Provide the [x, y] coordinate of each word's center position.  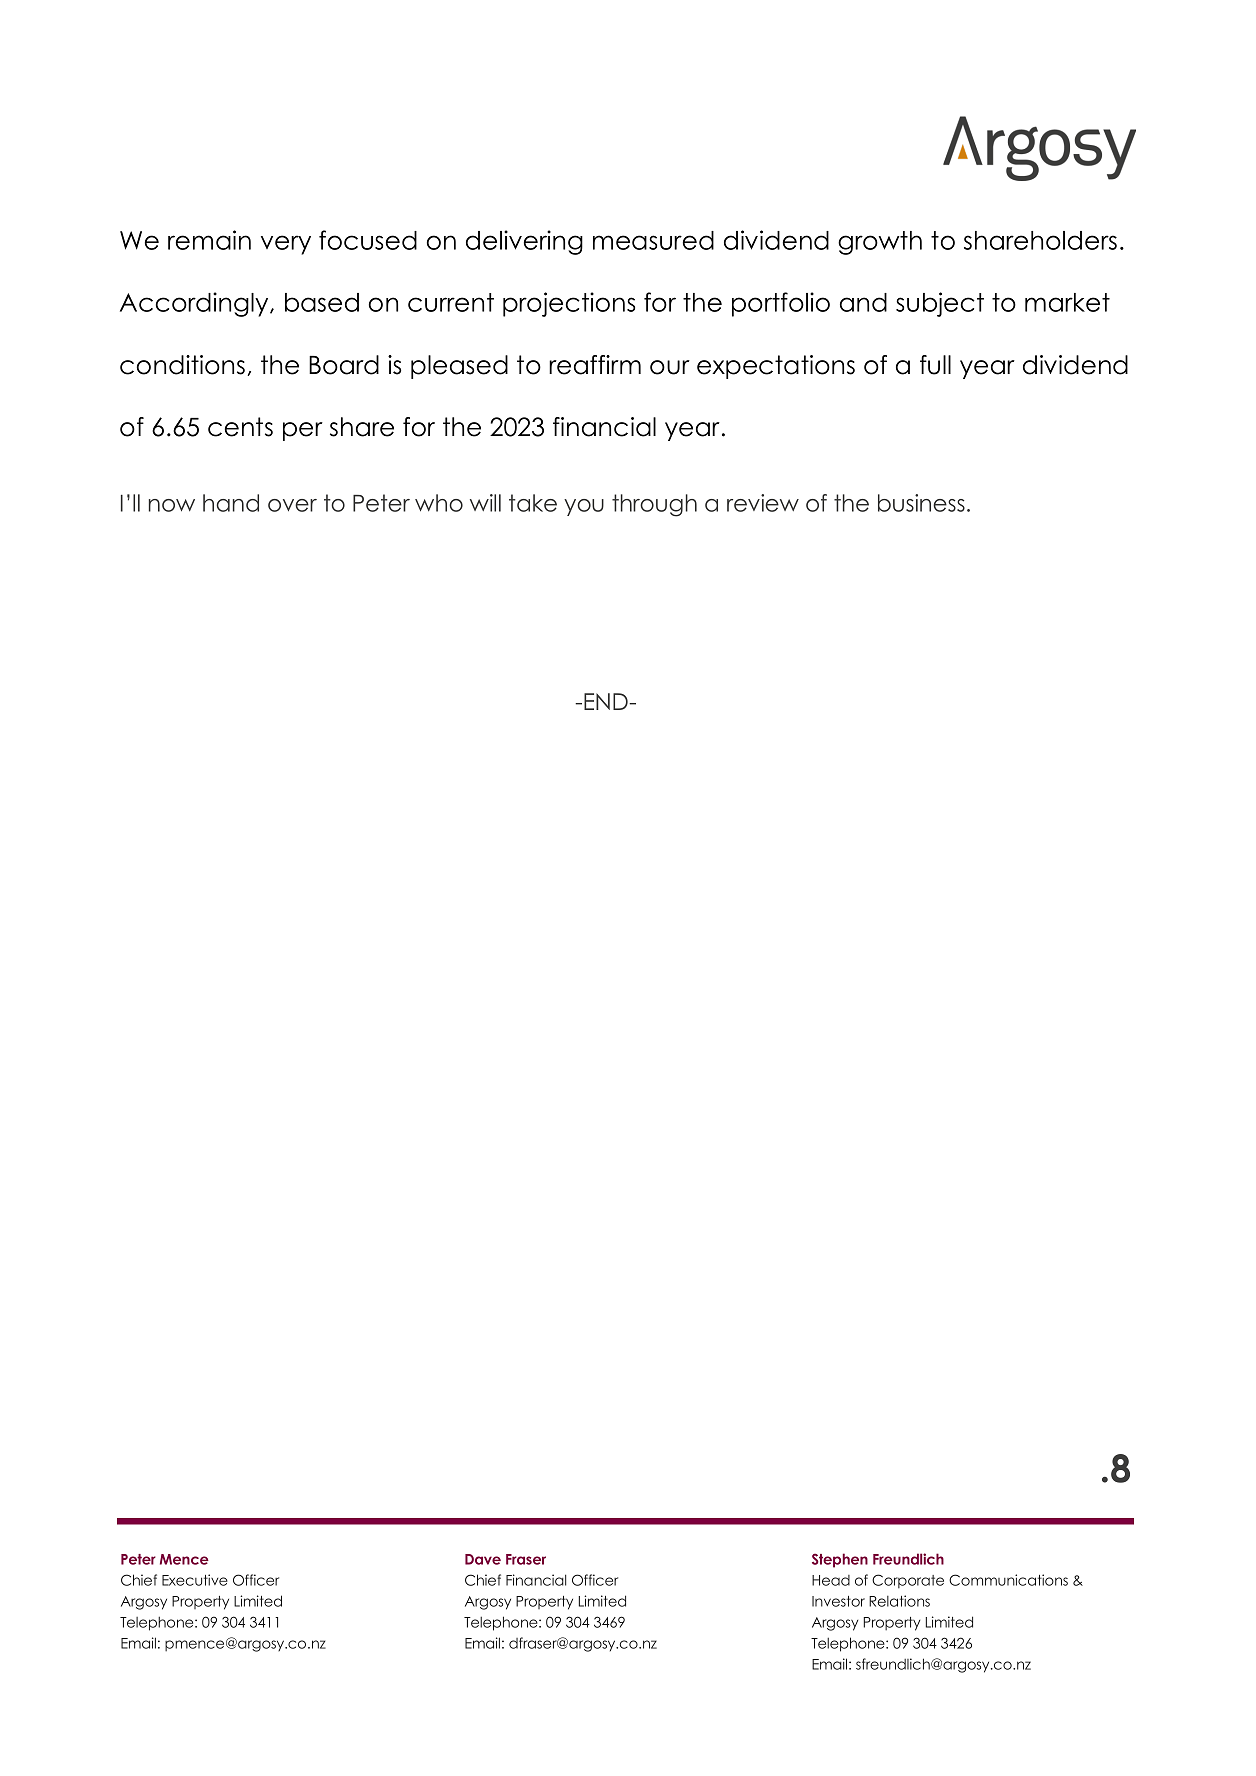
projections [569, 304]
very [286, 245]
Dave [483, 1559]
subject [940, 304]
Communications [1008, 1580]
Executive [195, 1580]
